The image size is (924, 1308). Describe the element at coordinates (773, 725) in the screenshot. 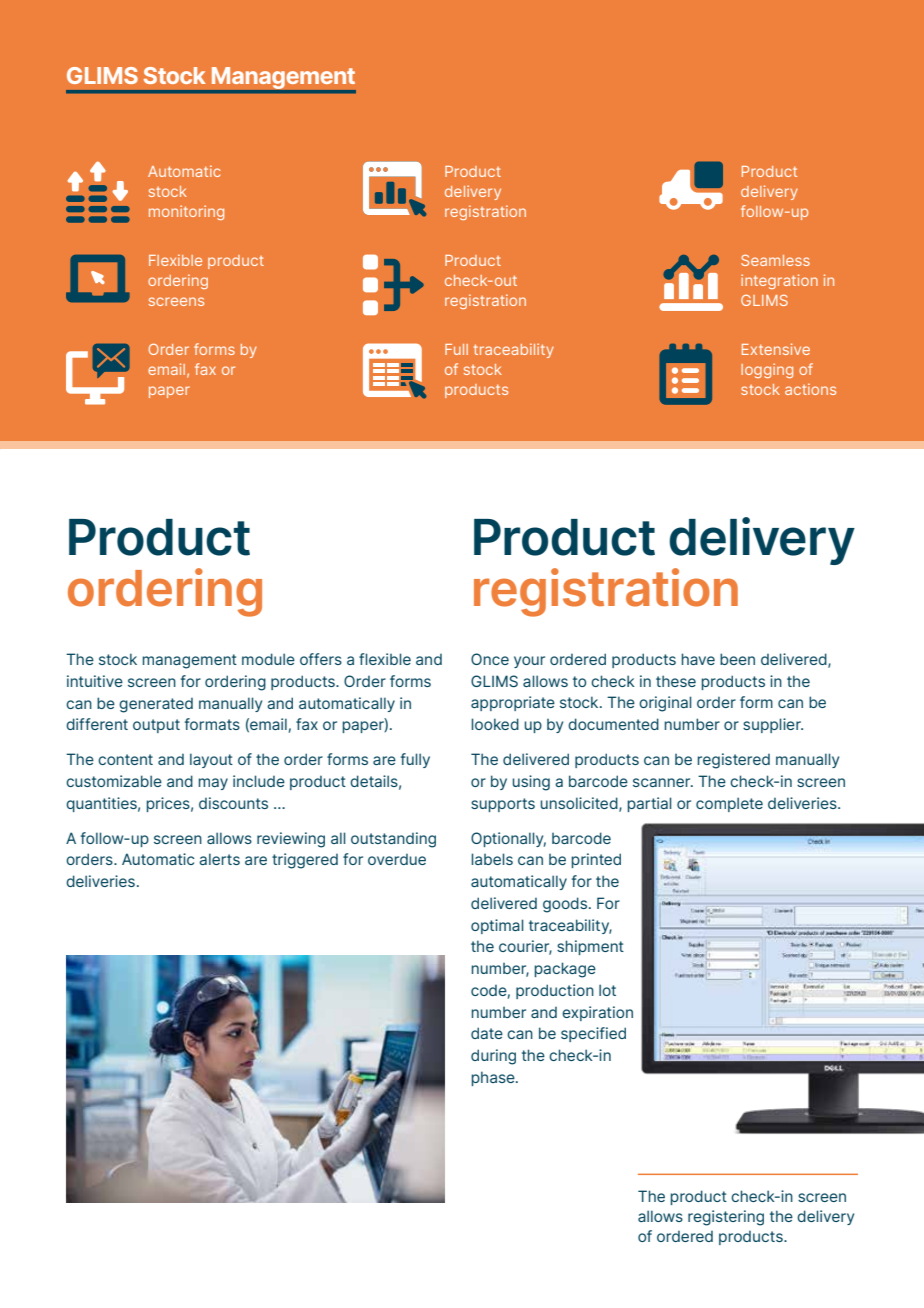

I see `supplier` at that location.
